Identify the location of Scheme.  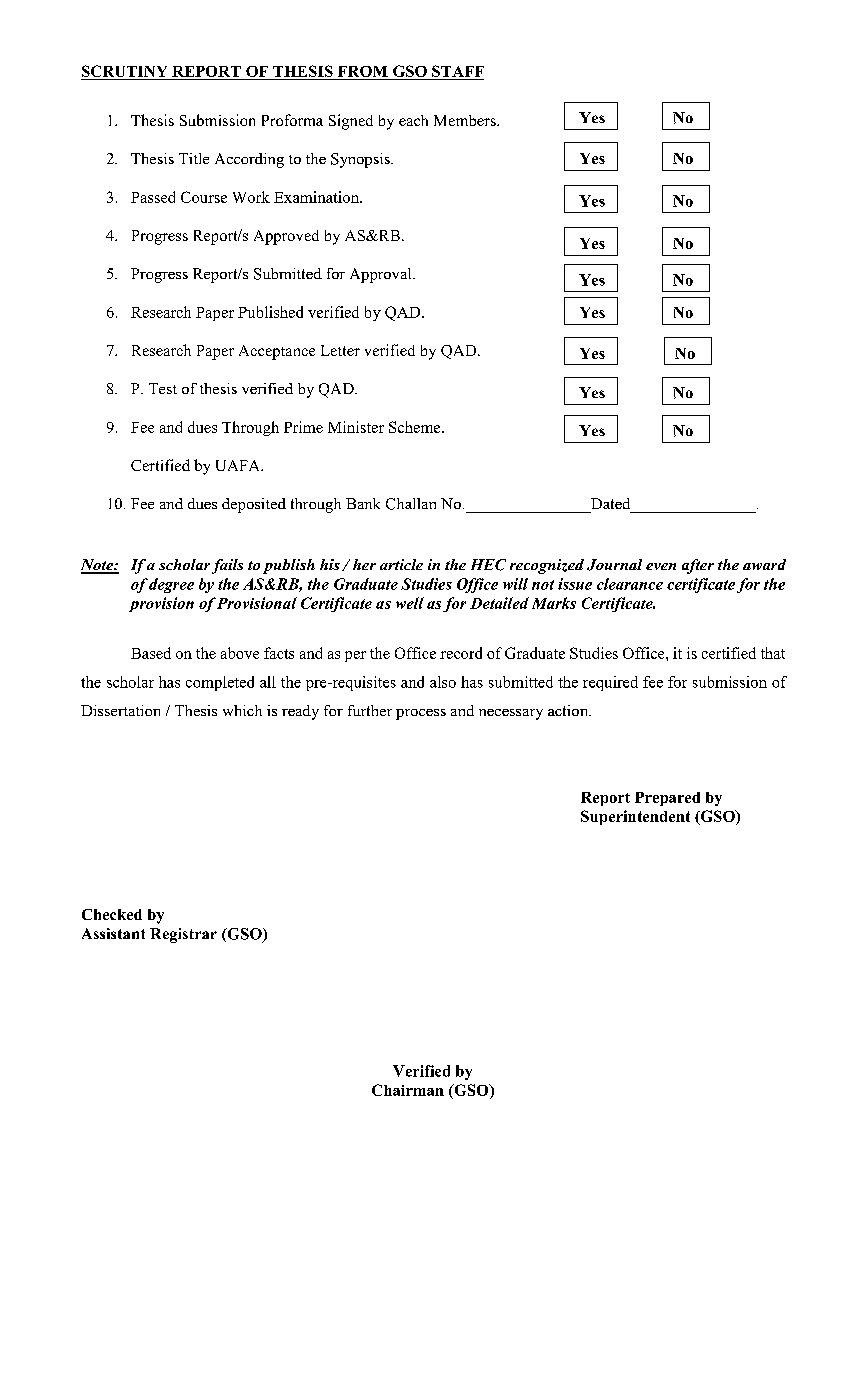
(416, 427).
